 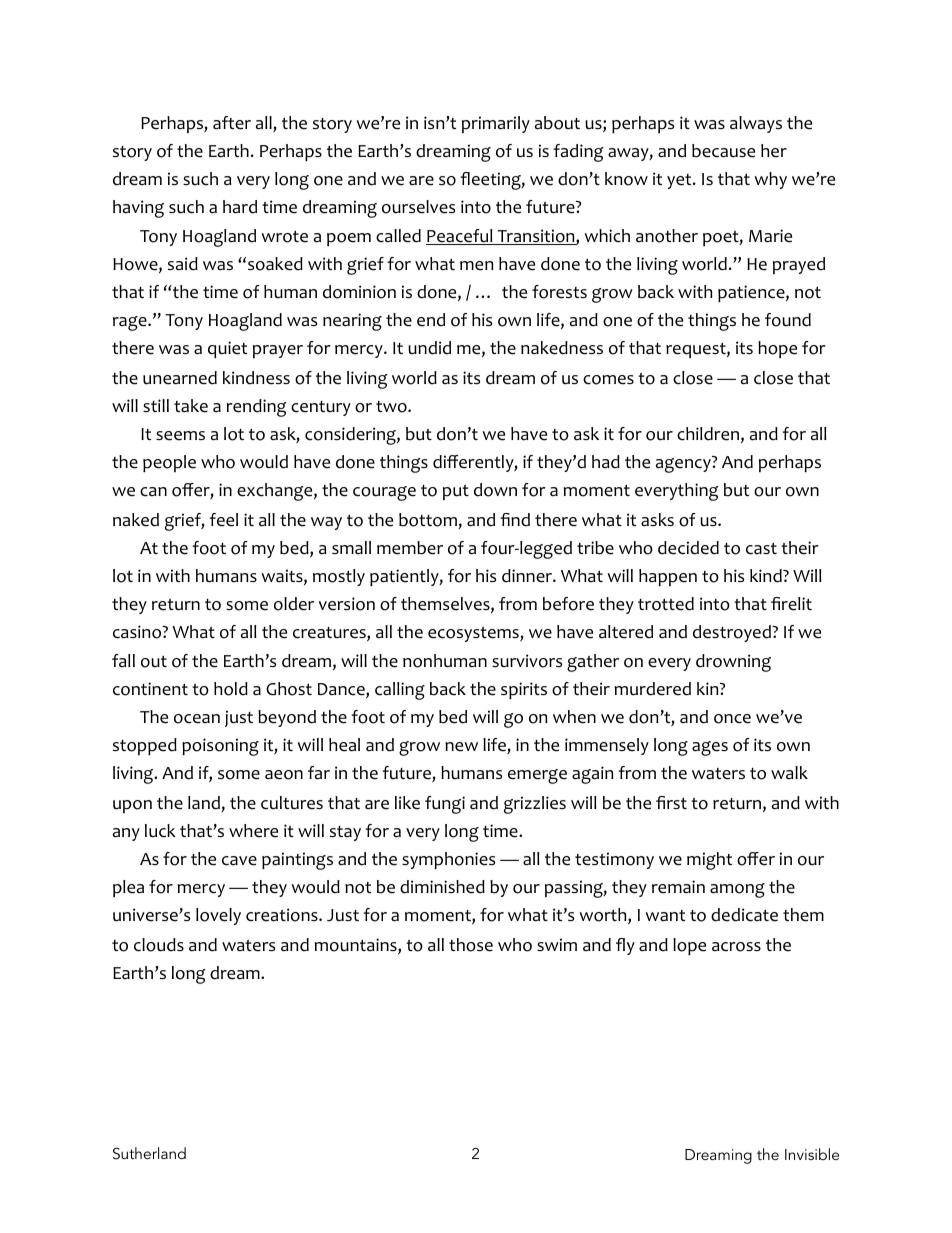 What do you see at coordinates (471, 945) in the screenshot?
I see `those` at bounding box center [471, 945].
